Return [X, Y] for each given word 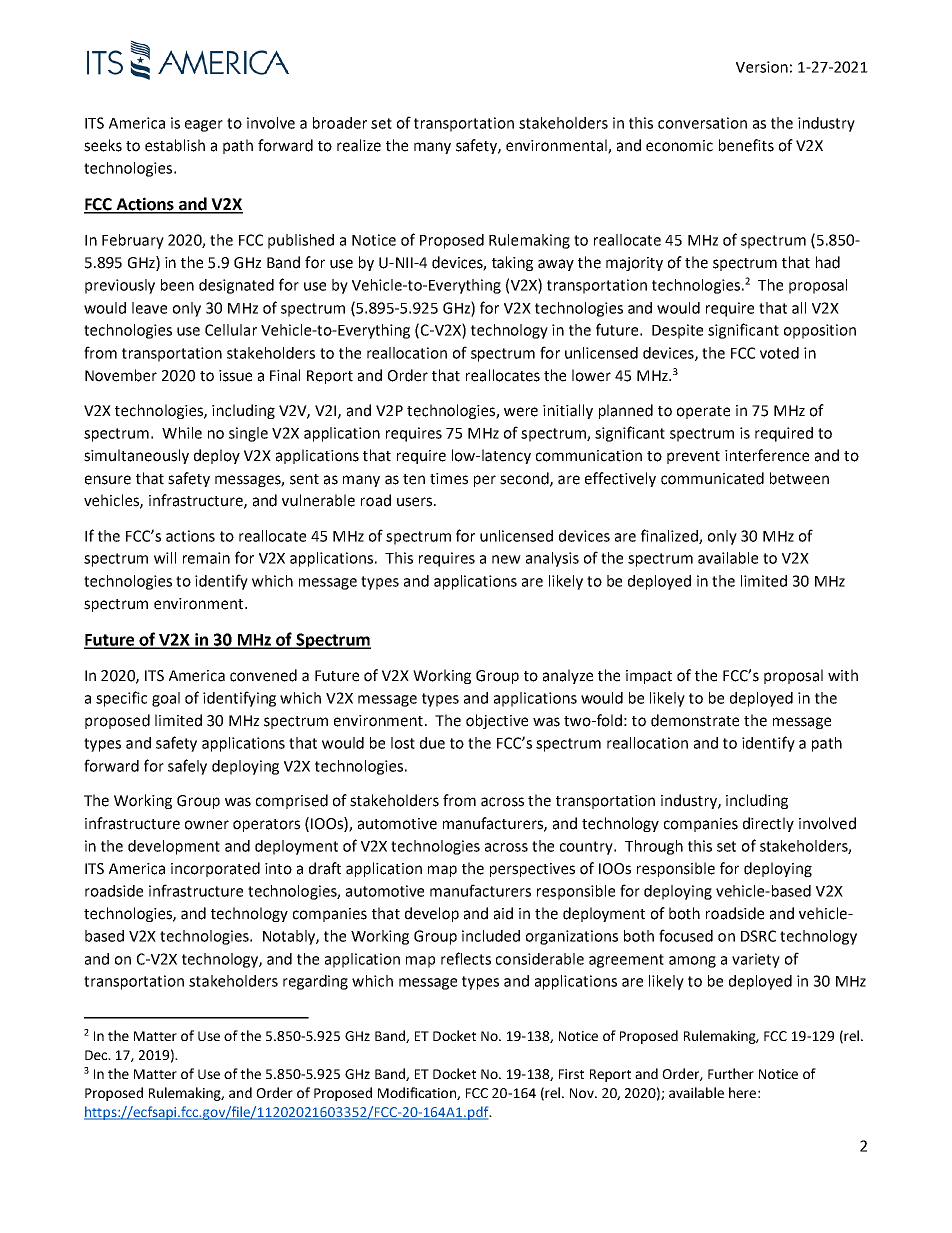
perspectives [532, 870]
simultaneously [136, 456]
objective [497, 721]
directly [768, 824]
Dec [97, 1055]
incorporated [215, 869]
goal [166, 699]
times [449, 479]
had [828, 262]
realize [359, 145]
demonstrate [695, 720]
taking [512, 263]
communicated [712, 478]
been [177, 285]
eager [204, 126]
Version [762, 67]
